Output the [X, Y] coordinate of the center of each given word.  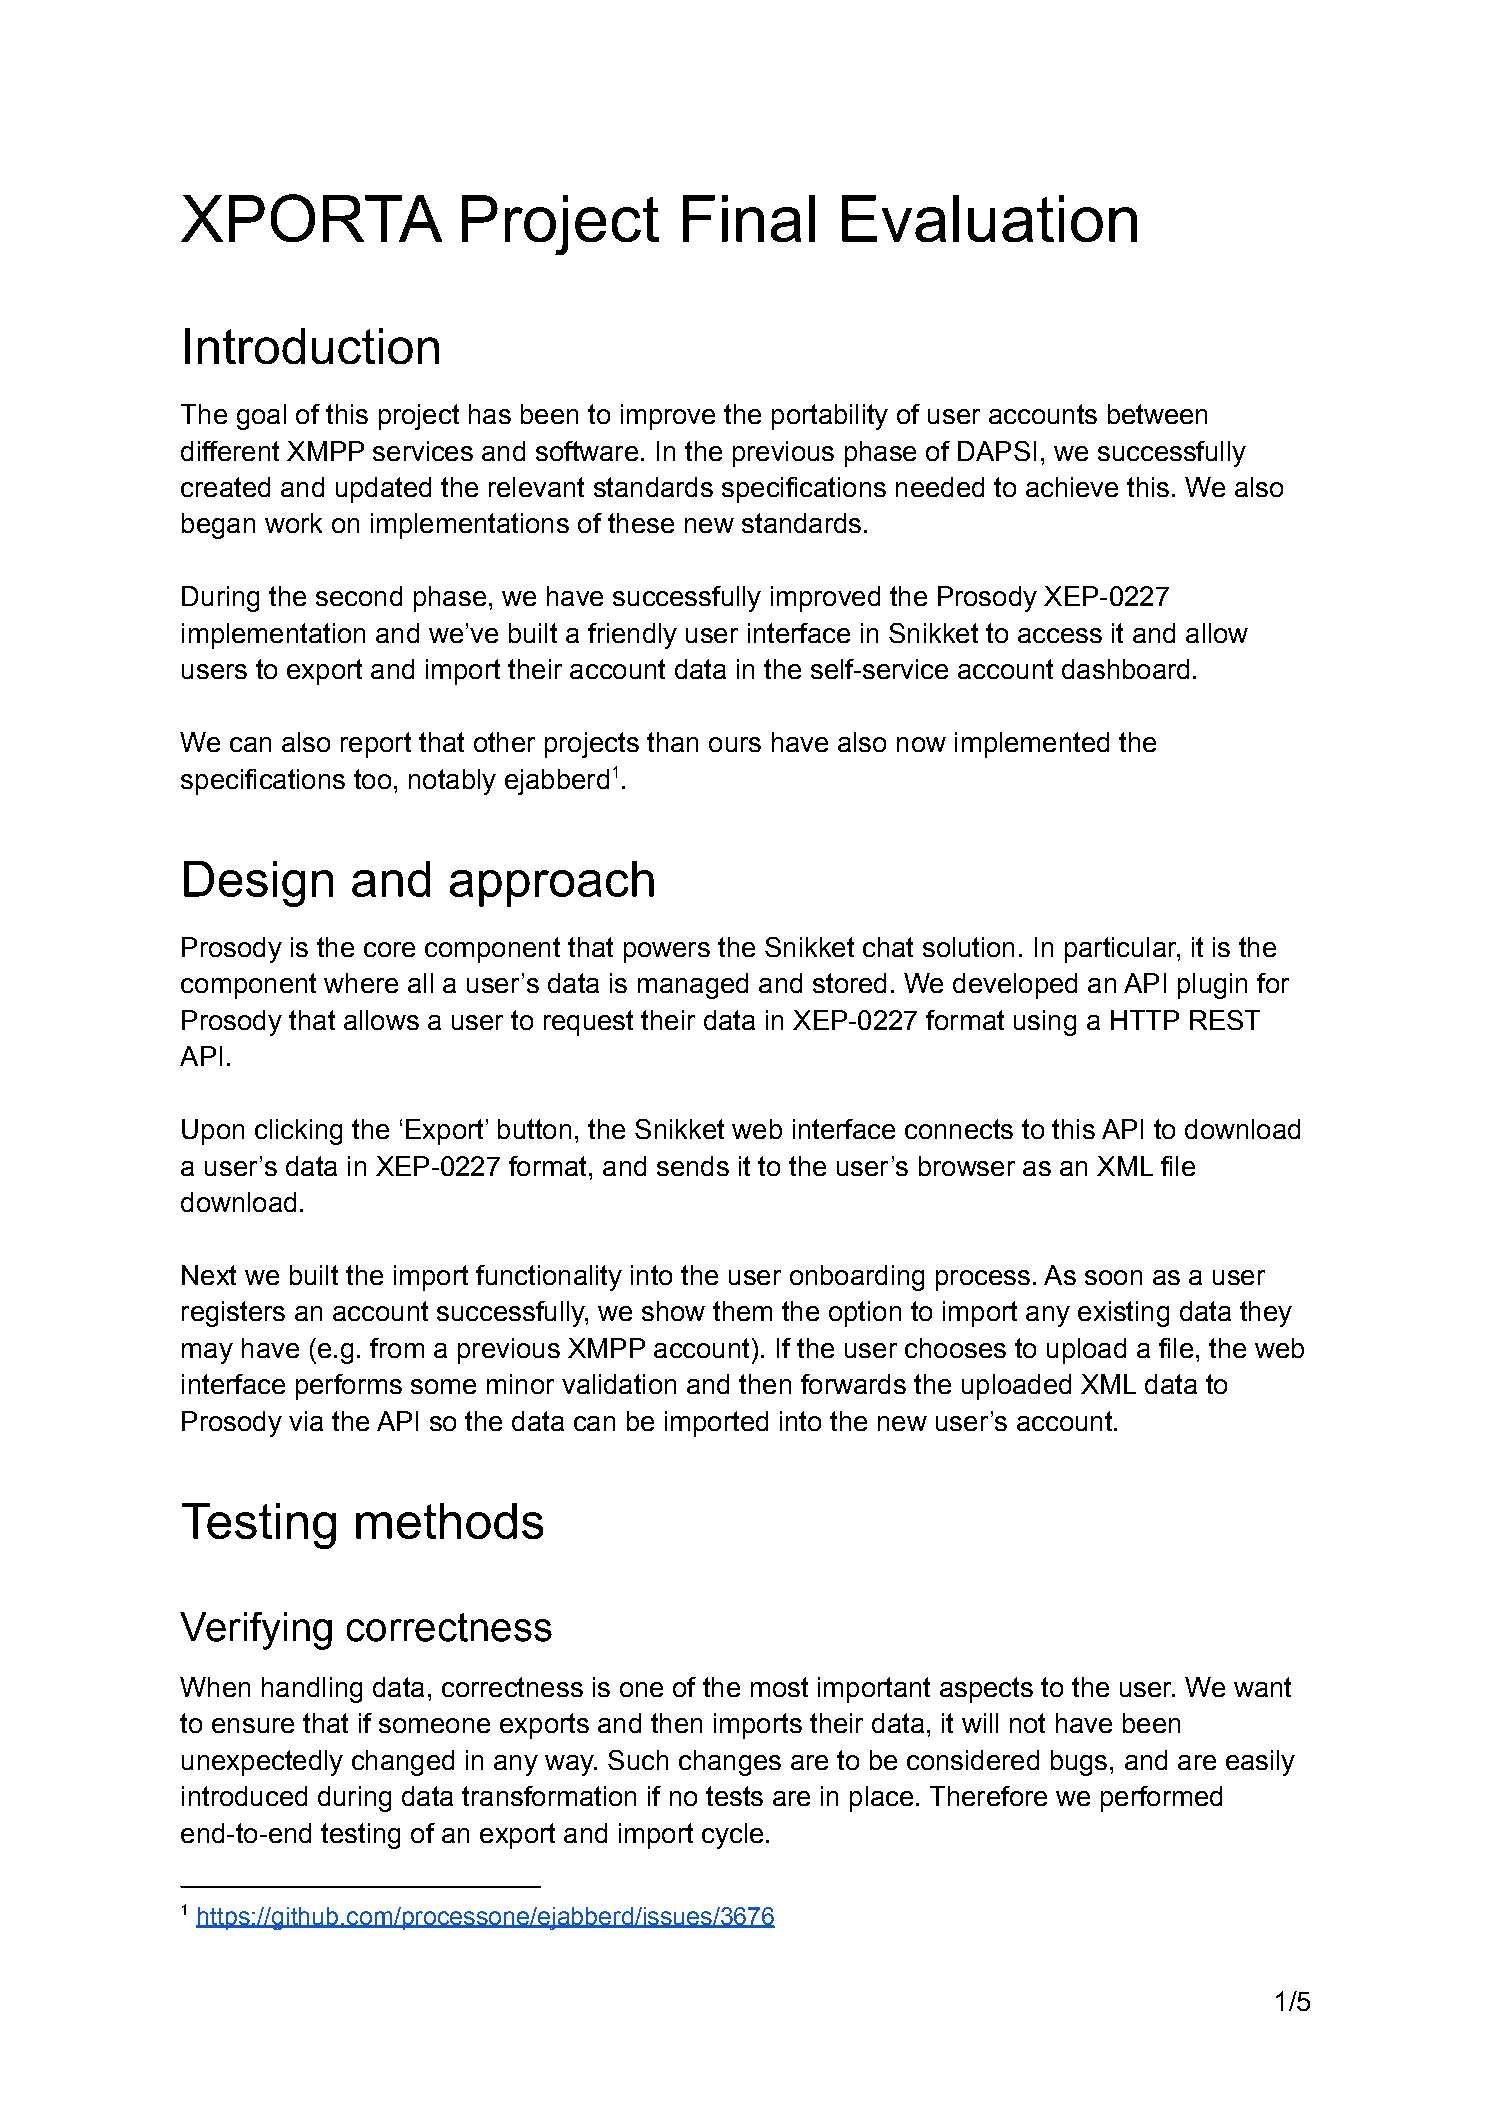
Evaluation [989, 218]
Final [749, 218]
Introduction [312, 346]
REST [1225, 1020]
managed [693, 986]
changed [403, 1763]
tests [734, 1796]
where [361, 983]
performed [1161, 1799]
